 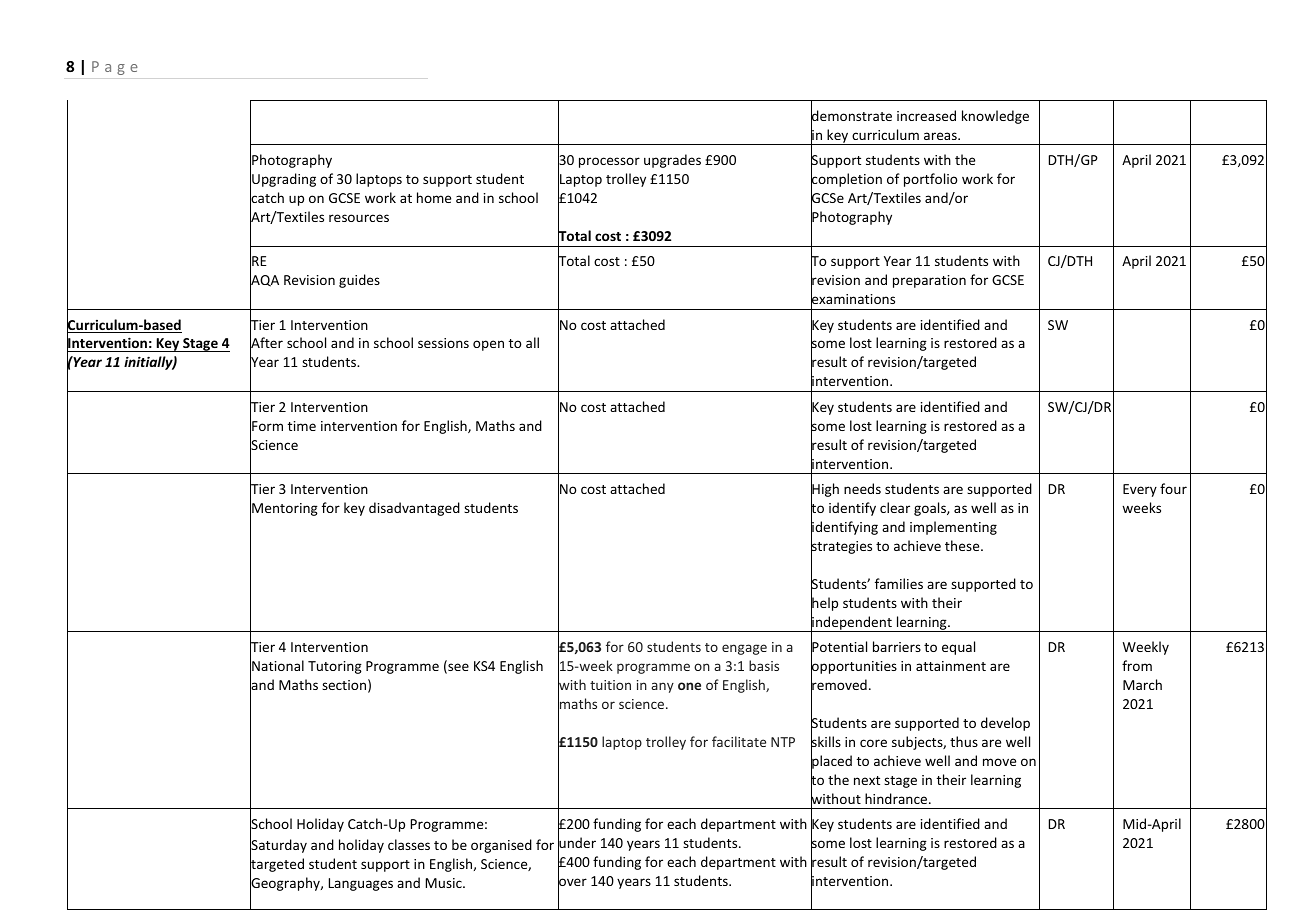 I want to click on one, so click(x=689, y=686).
